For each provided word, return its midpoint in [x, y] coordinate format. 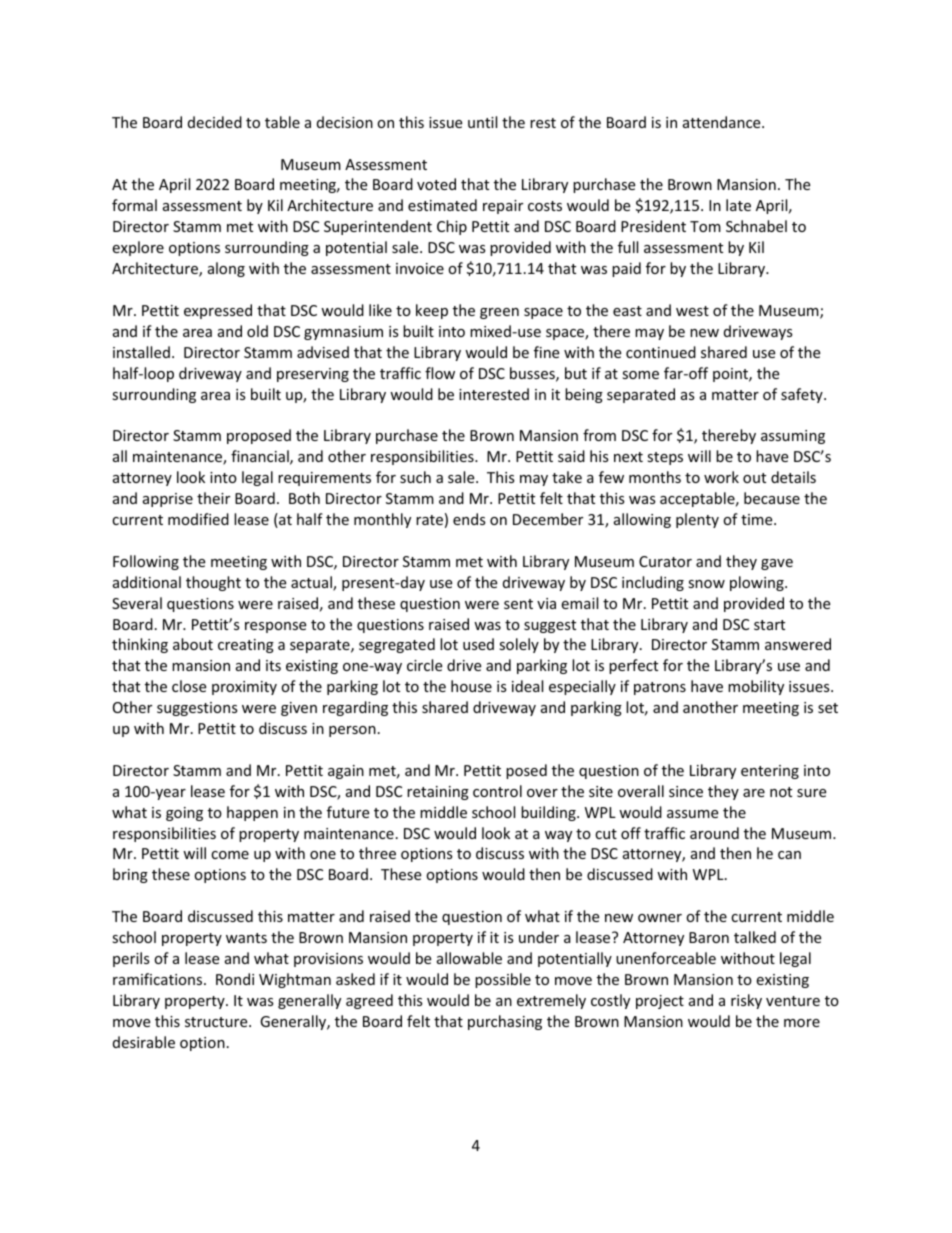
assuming [793, 437]
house [471, 686]
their [213, 498]
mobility [756, 687]
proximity [244, 688]
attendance [723, 122]
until [482, 122]
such [415, 477]
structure [217, 1022]
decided [215, 122]
